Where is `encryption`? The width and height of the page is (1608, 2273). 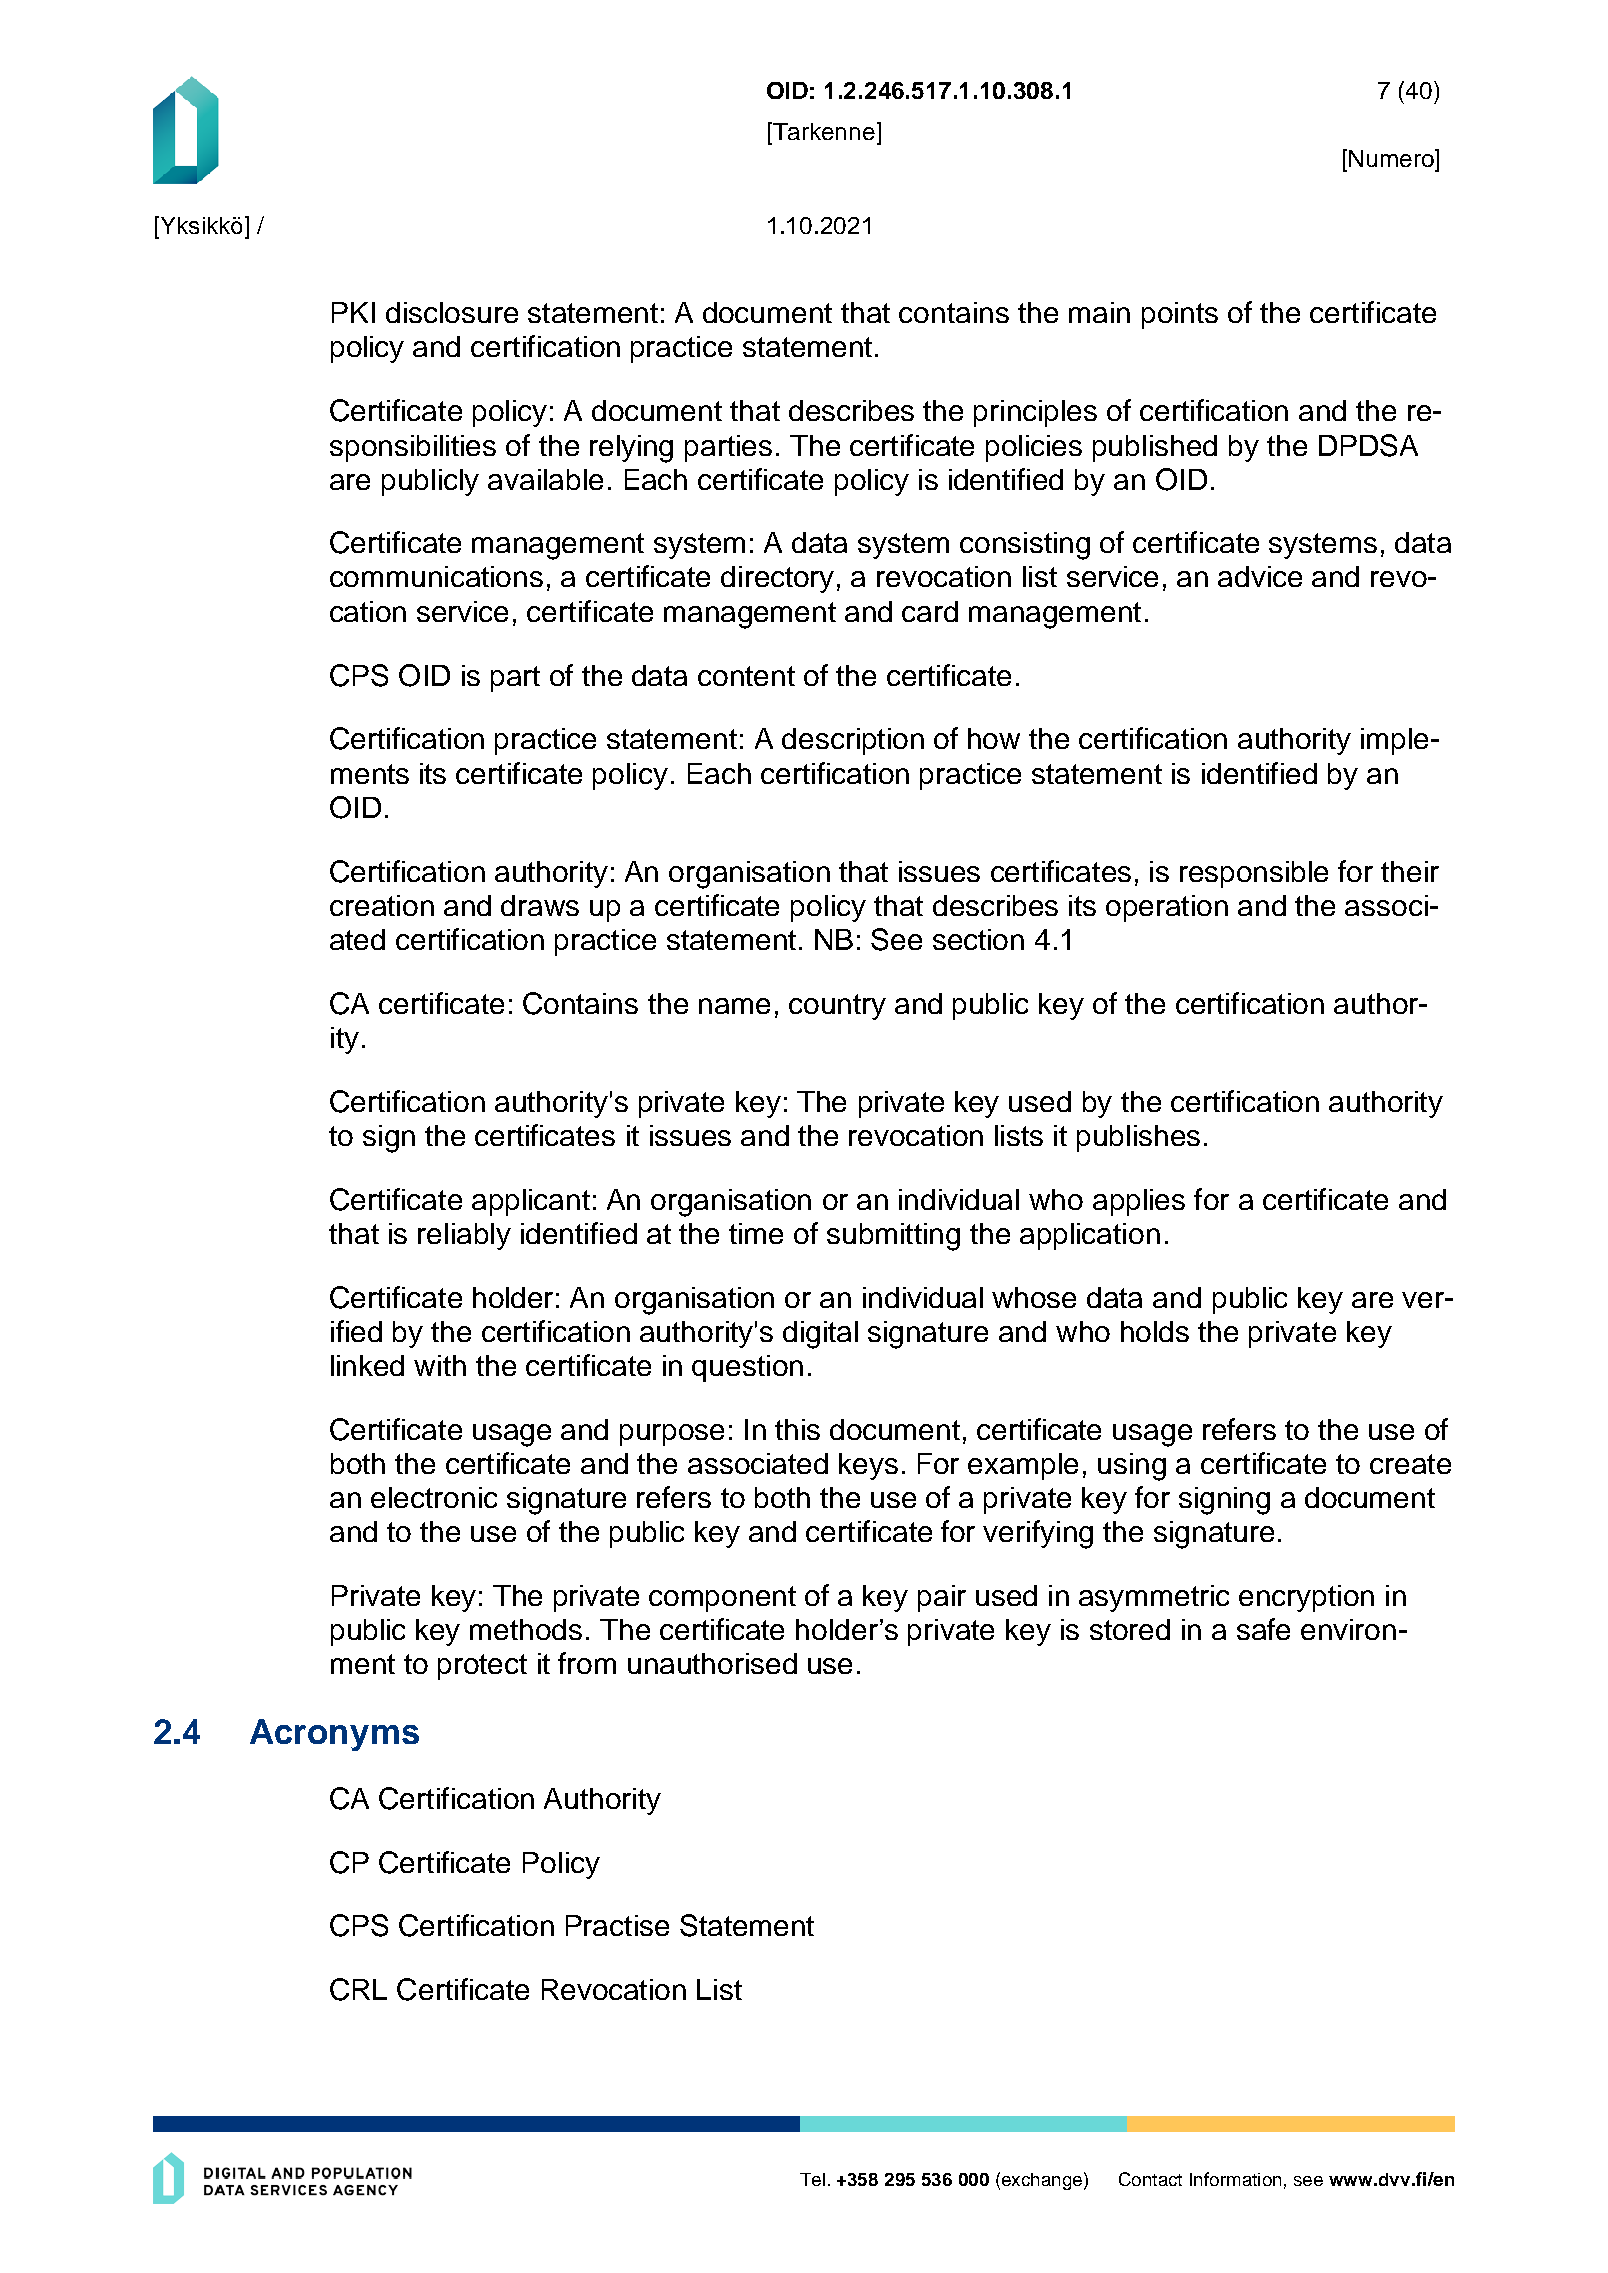
encryption is located at coordinates (1306, 1598).
